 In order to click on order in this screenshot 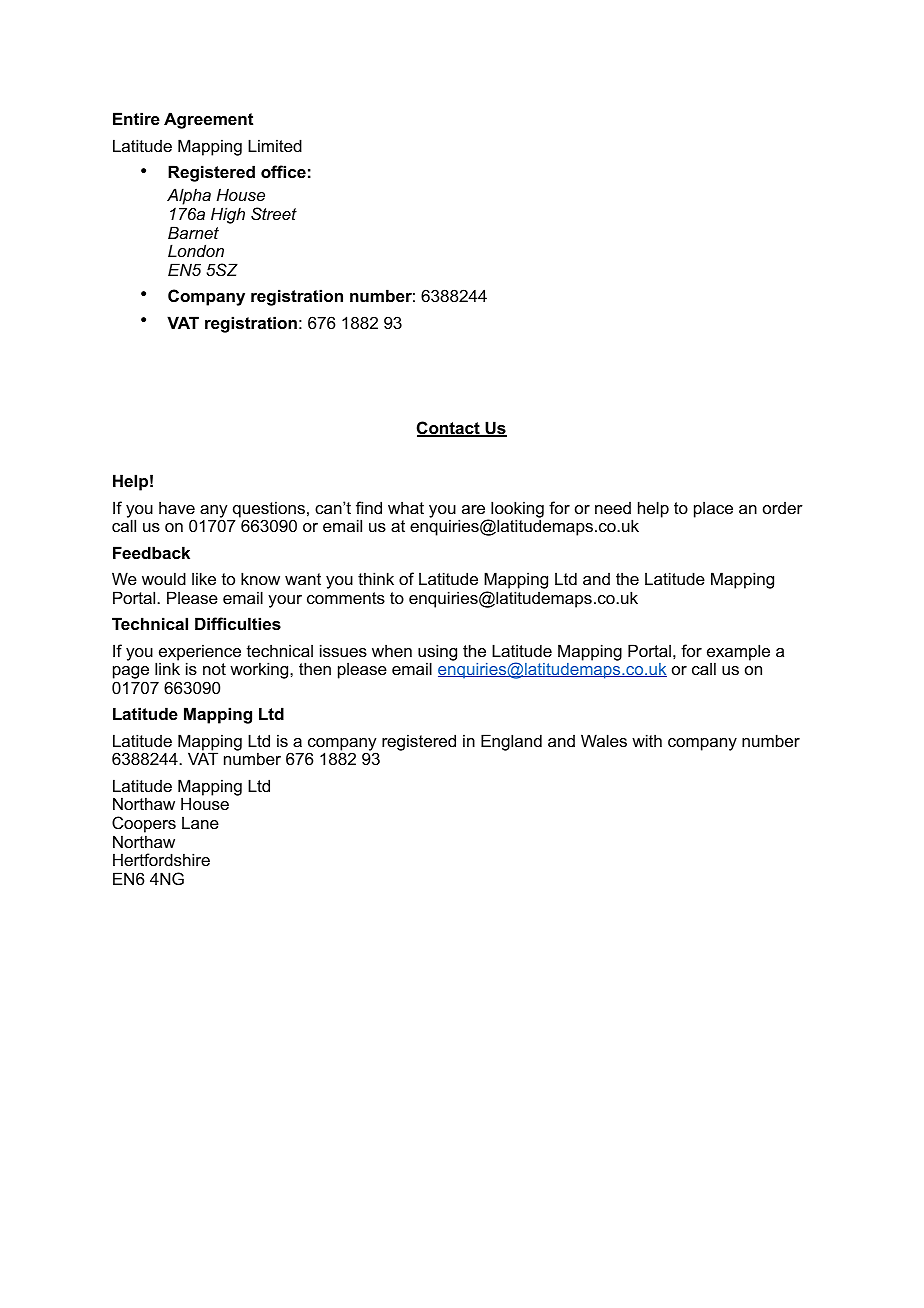, I will do `click(783, 508)`.
